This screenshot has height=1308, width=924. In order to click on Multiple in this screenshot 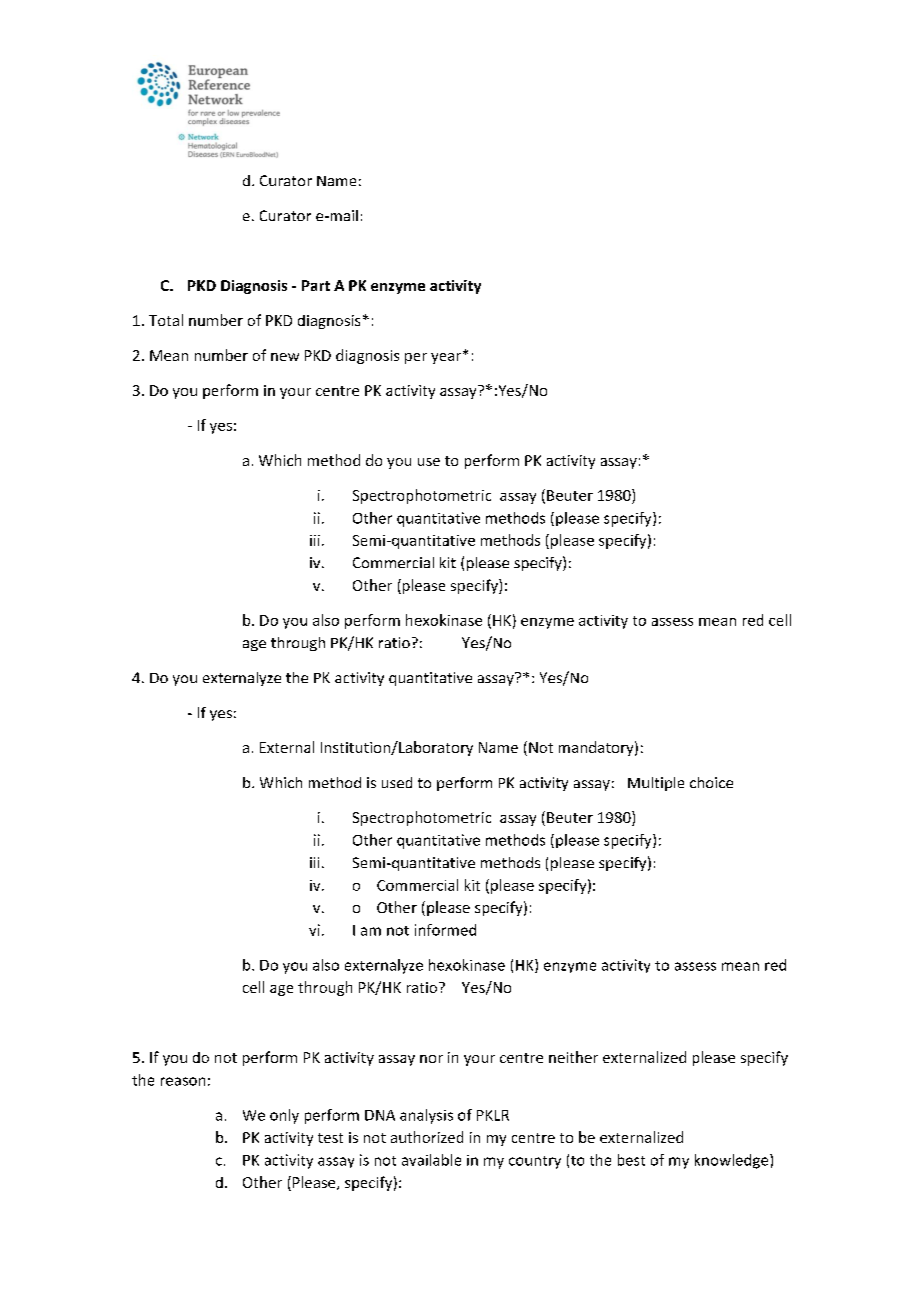, I will do `click(656, 784)`.
